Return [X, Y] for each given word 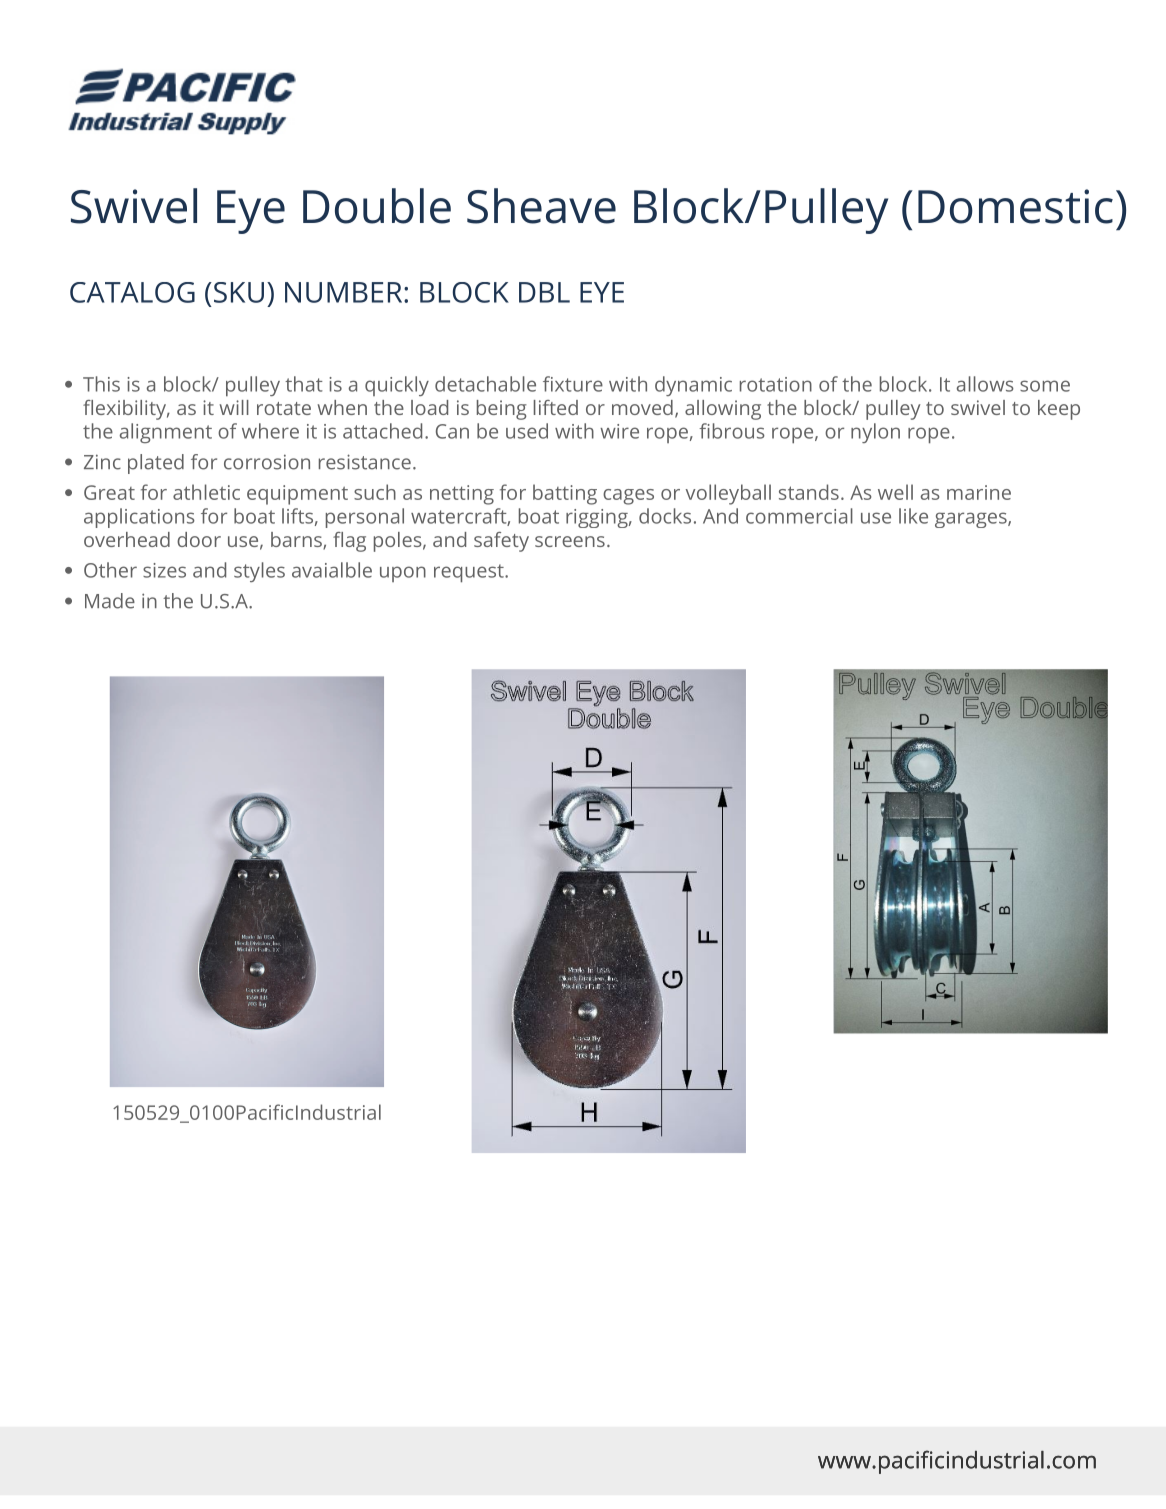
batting [565, 494]
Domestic [1015, 206]
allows [985, 384]
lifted [556, 407]
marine [979, 492]
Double [377, 206]
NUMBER [345, 292]
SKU [237, 292]
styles [259, 572]
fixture [573, 384]
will [234, 407]
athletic [206, 492]
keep [1059, 410]
